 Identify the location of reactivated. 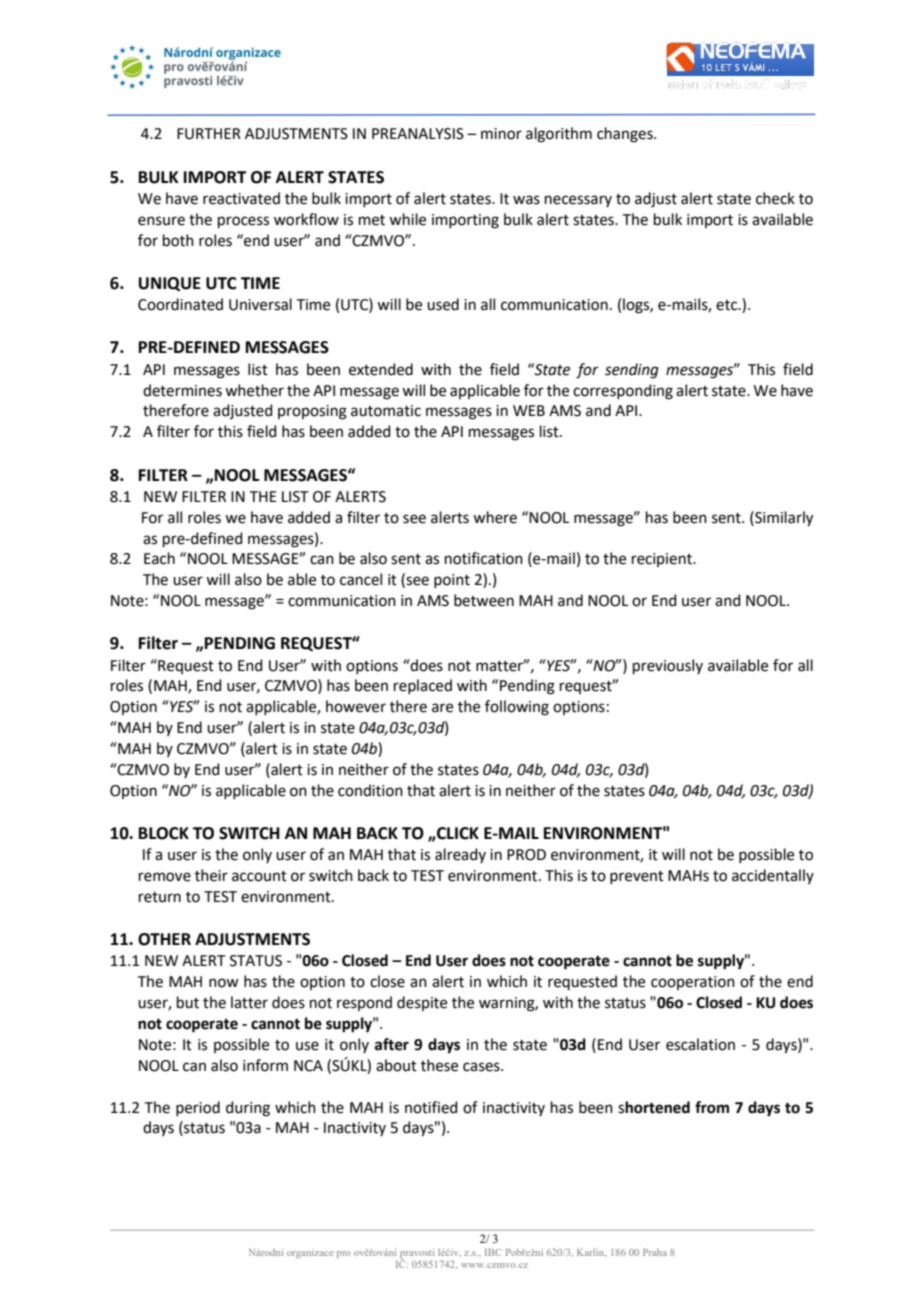
(241, 198).
